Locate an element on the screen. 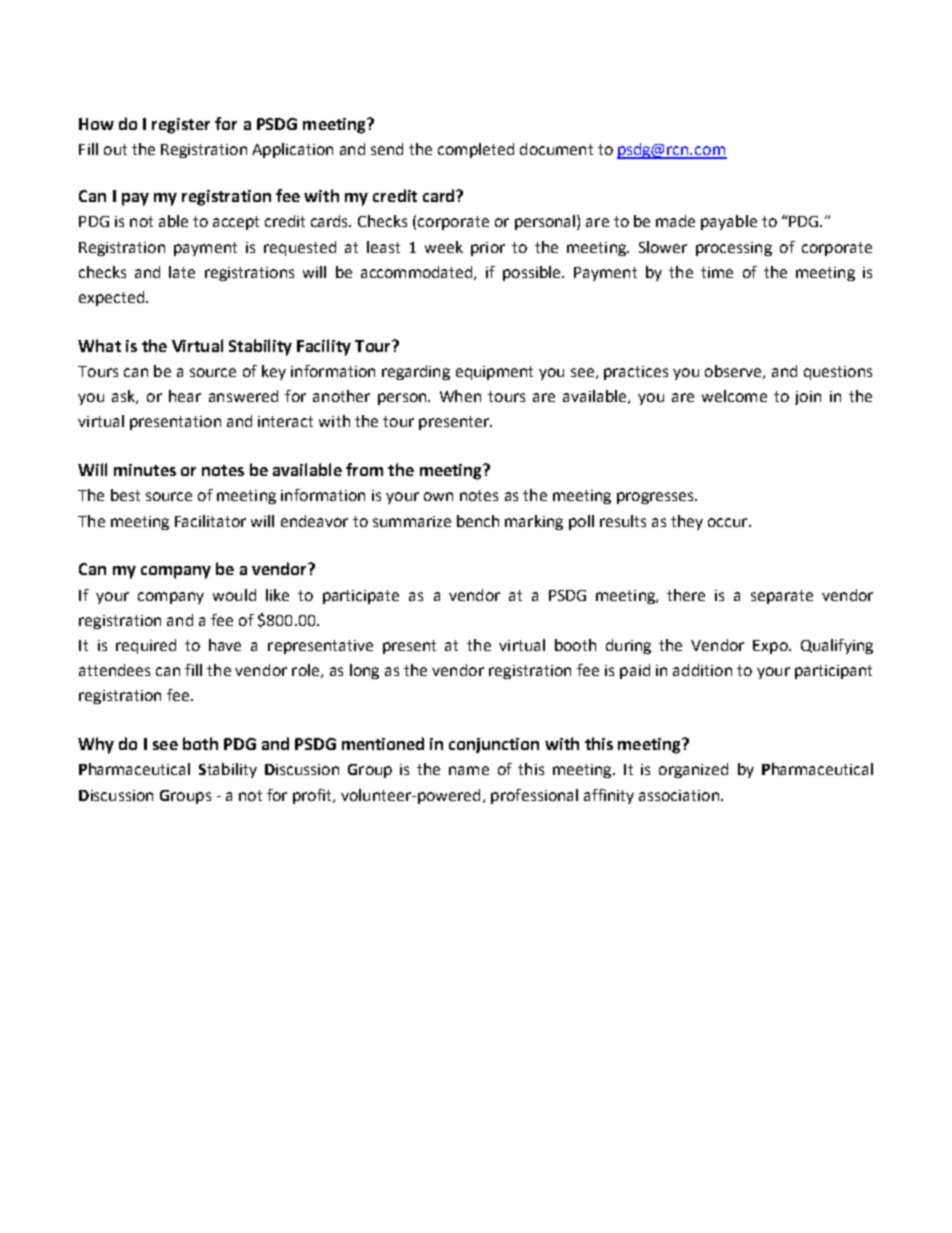 This screenshot has height=1233, width=952. completed is located at coordinates (476, 150).
